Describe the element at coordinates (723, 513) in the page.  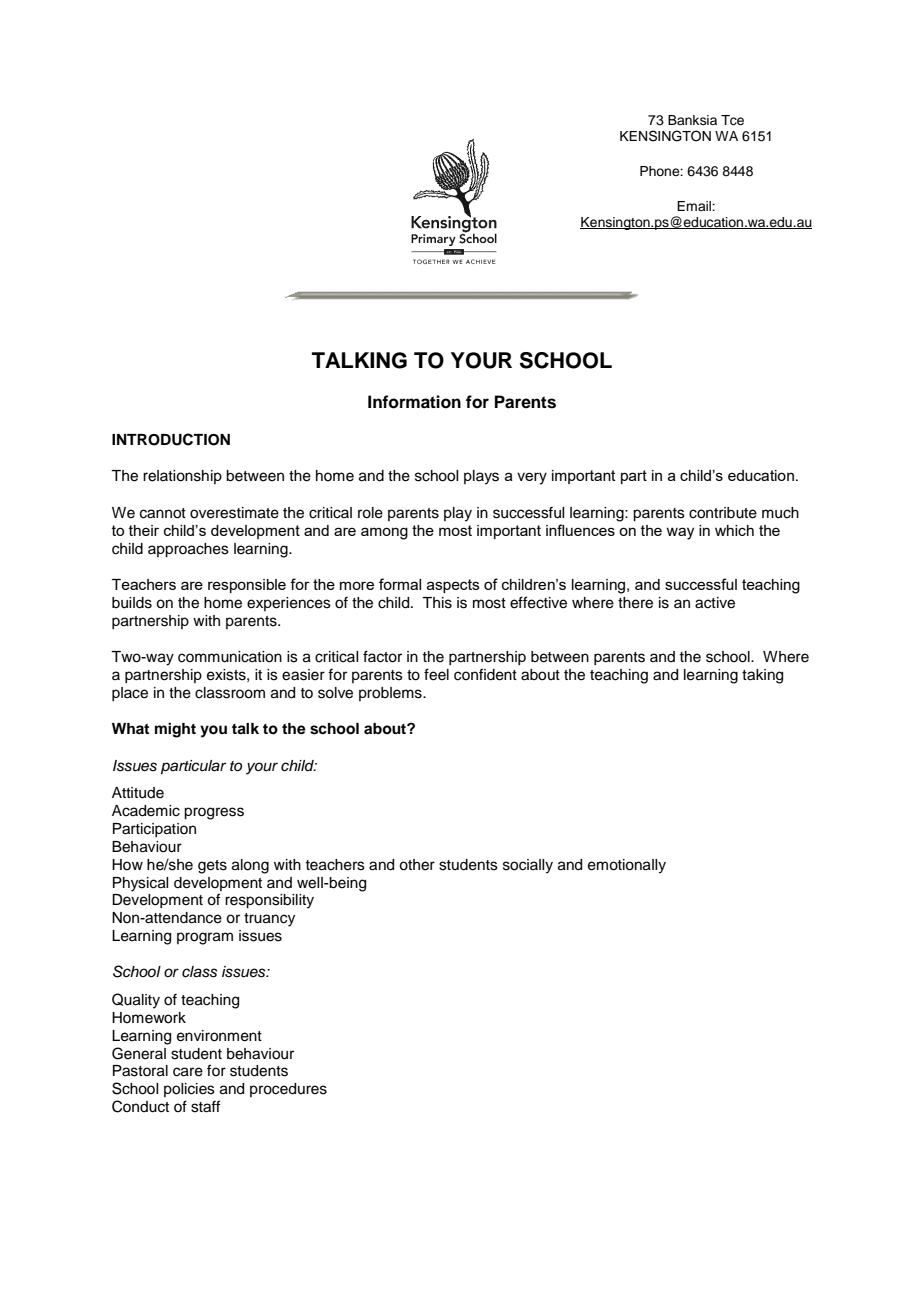
I see `contribute` at that location.
